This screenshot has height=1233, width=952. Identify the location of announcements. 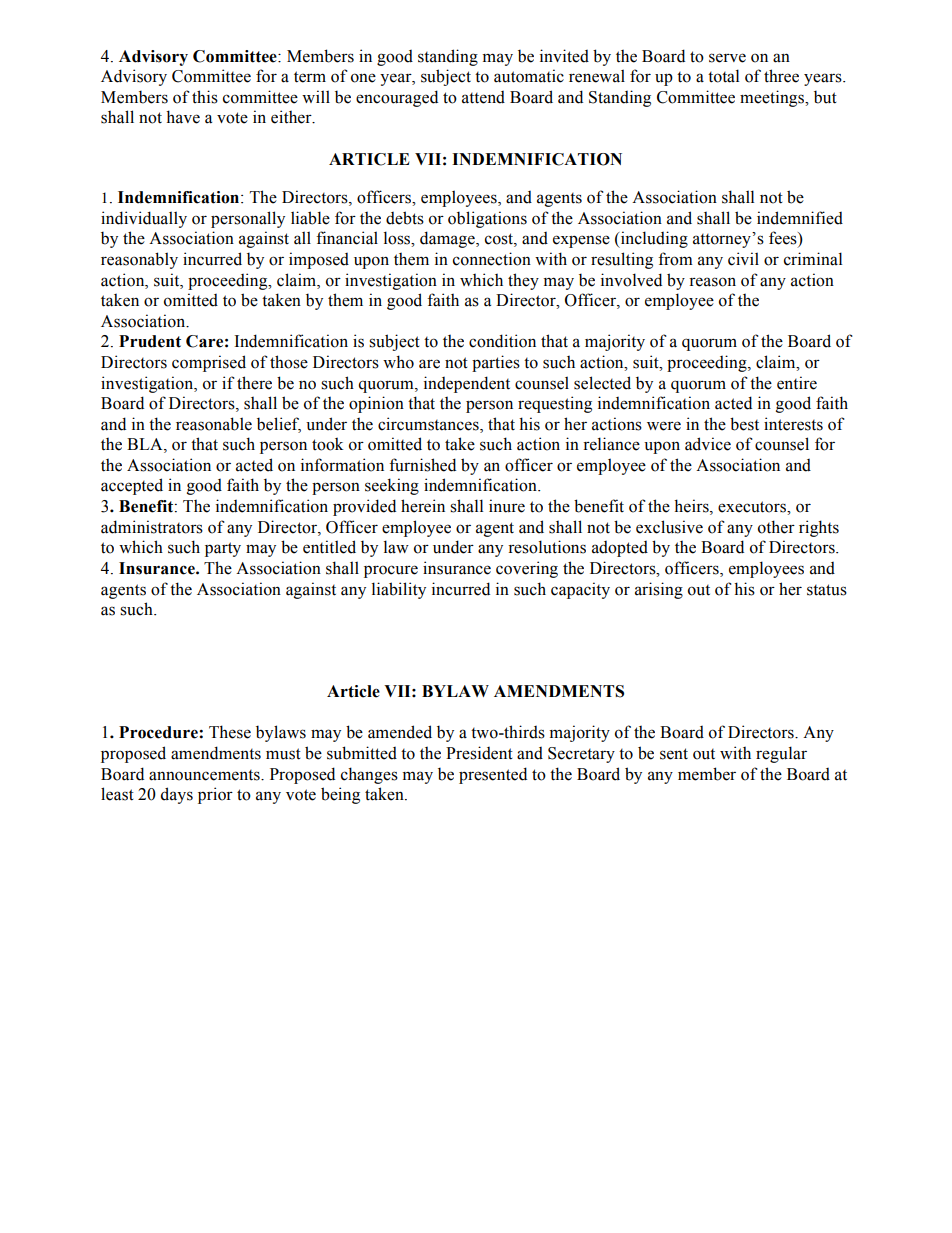
(205, 775).
